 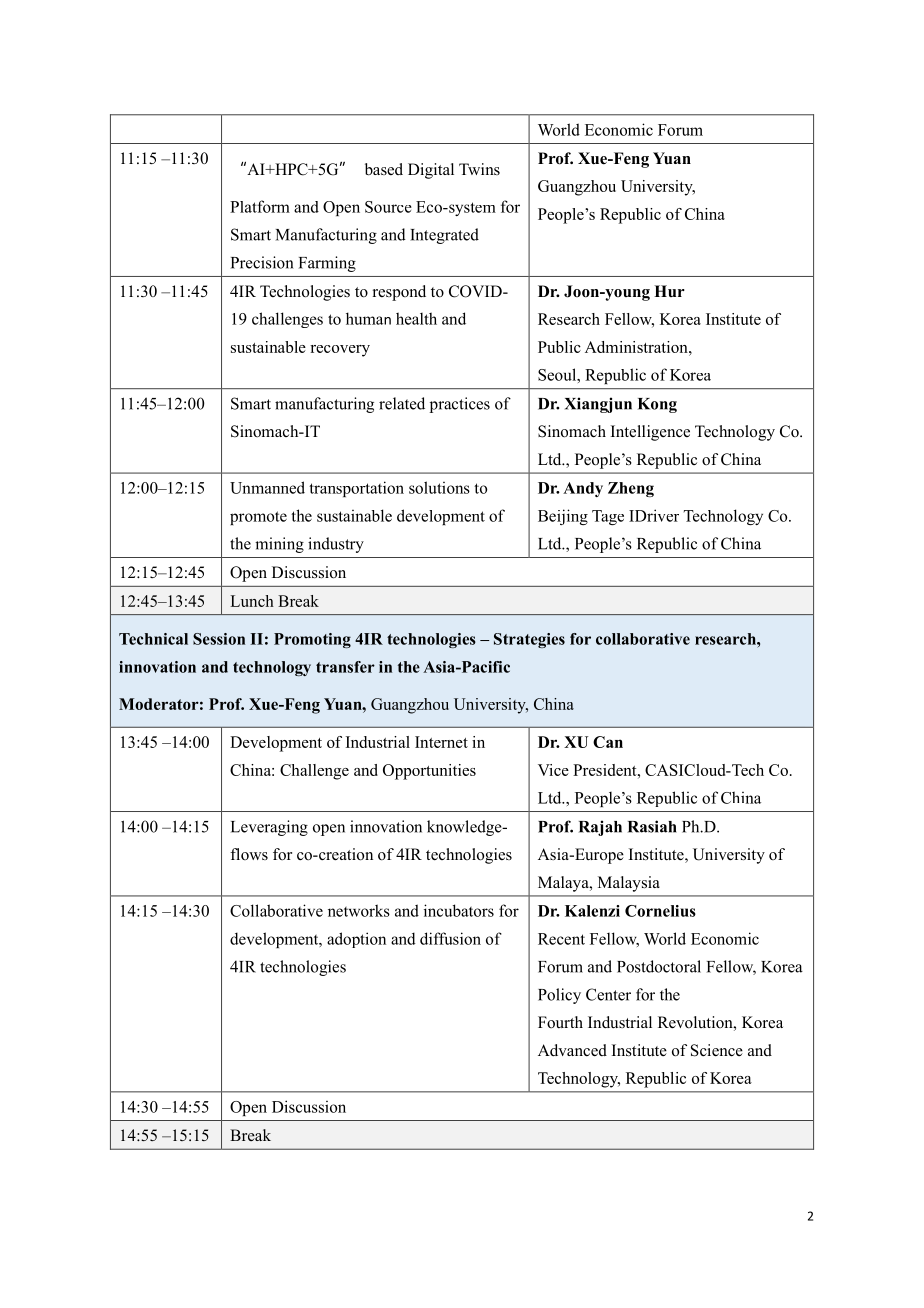 What do you see at coordinates (560, 1022) in the page?
I see `Fourth` at bounding box center [560, 1022].
